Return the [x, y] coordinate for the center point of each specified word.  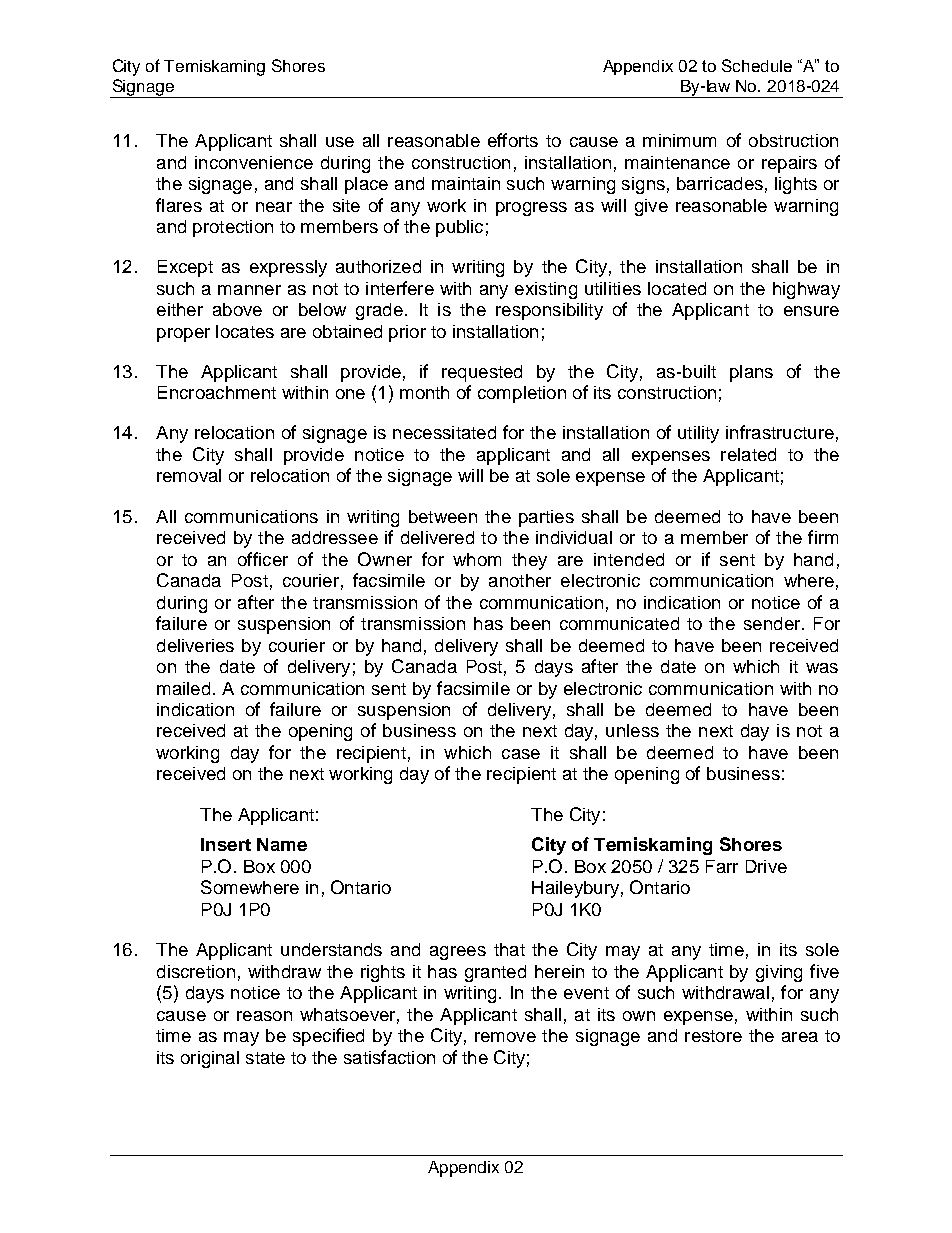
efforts [513, 140]
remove [505, 1037]
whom [477, 559]
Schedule [757, 65]
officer [263, 559]
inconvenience [254, 162]
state [265, 1058]
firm [823, 537]
